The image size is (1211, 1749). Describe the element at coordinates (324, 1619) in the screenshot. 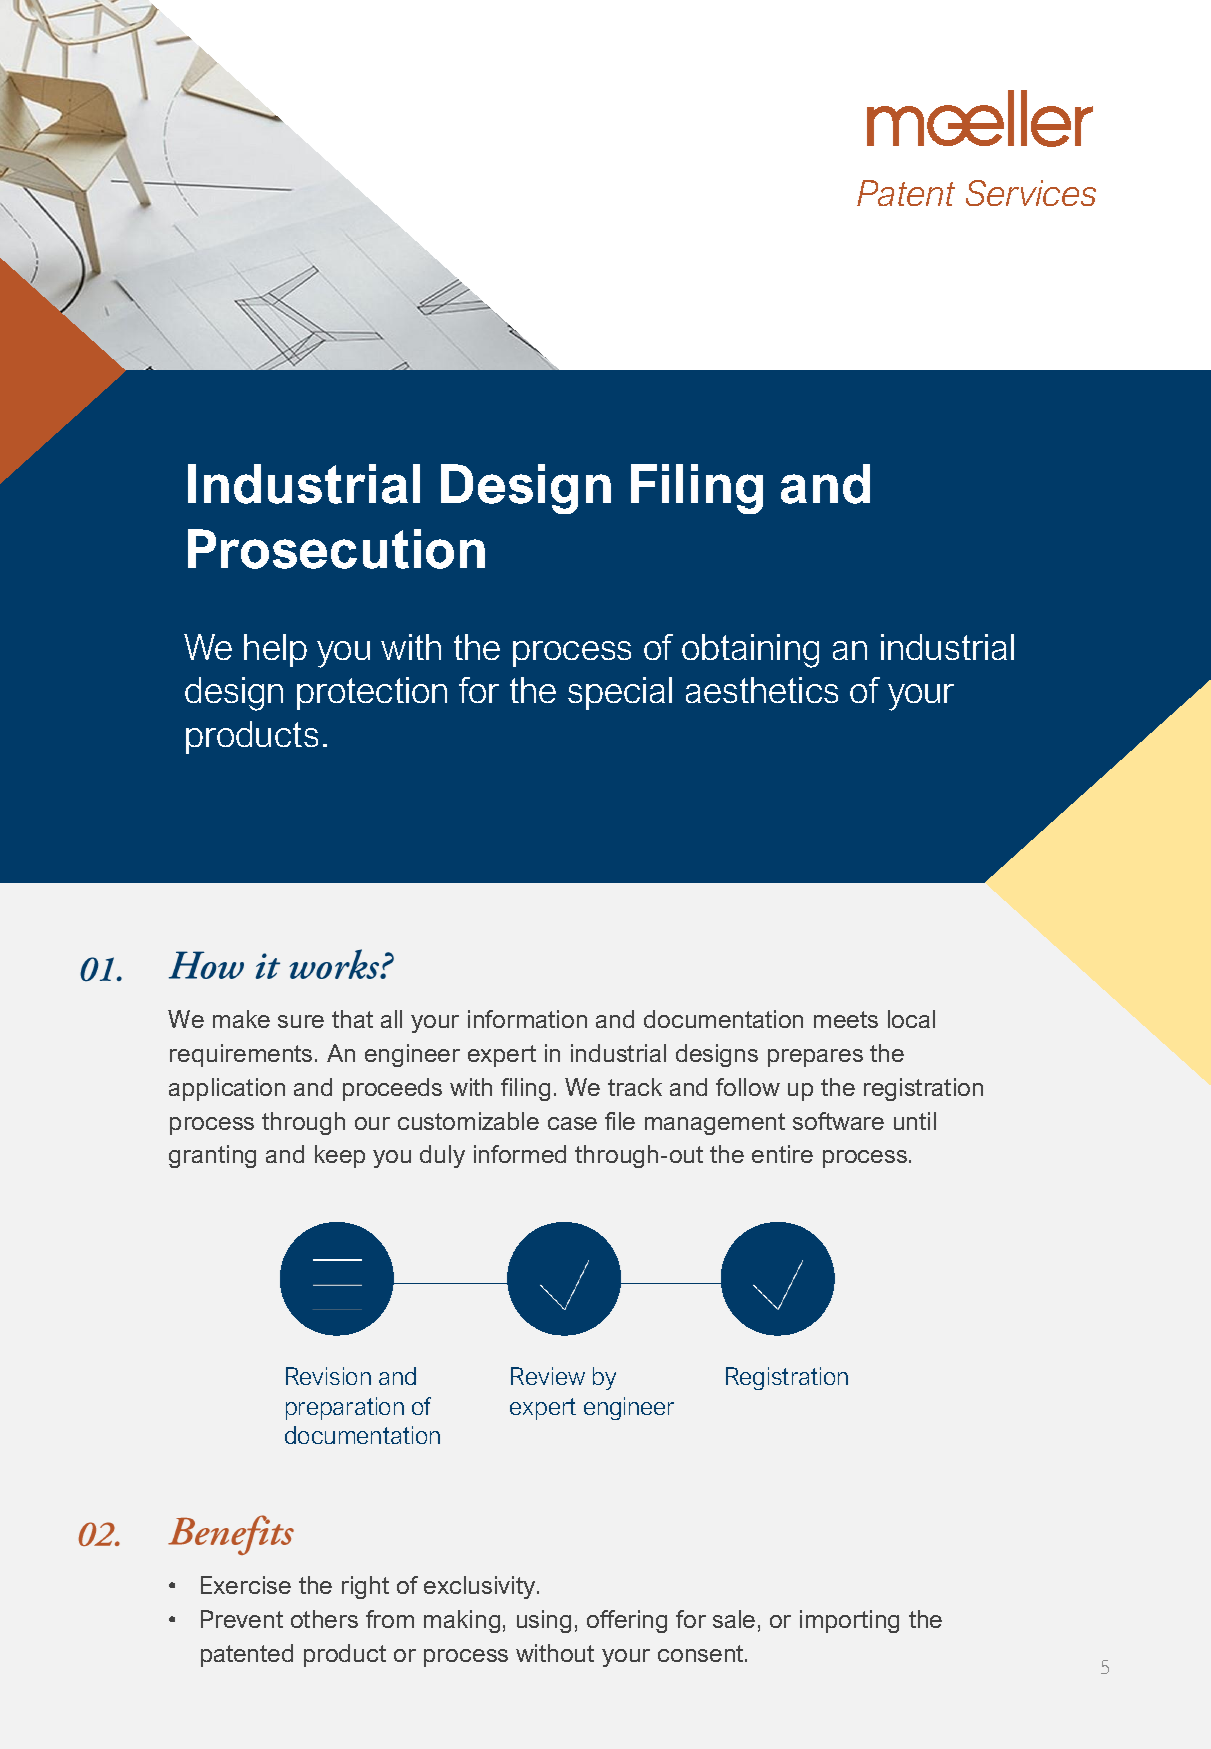

I see `others` at that location.
